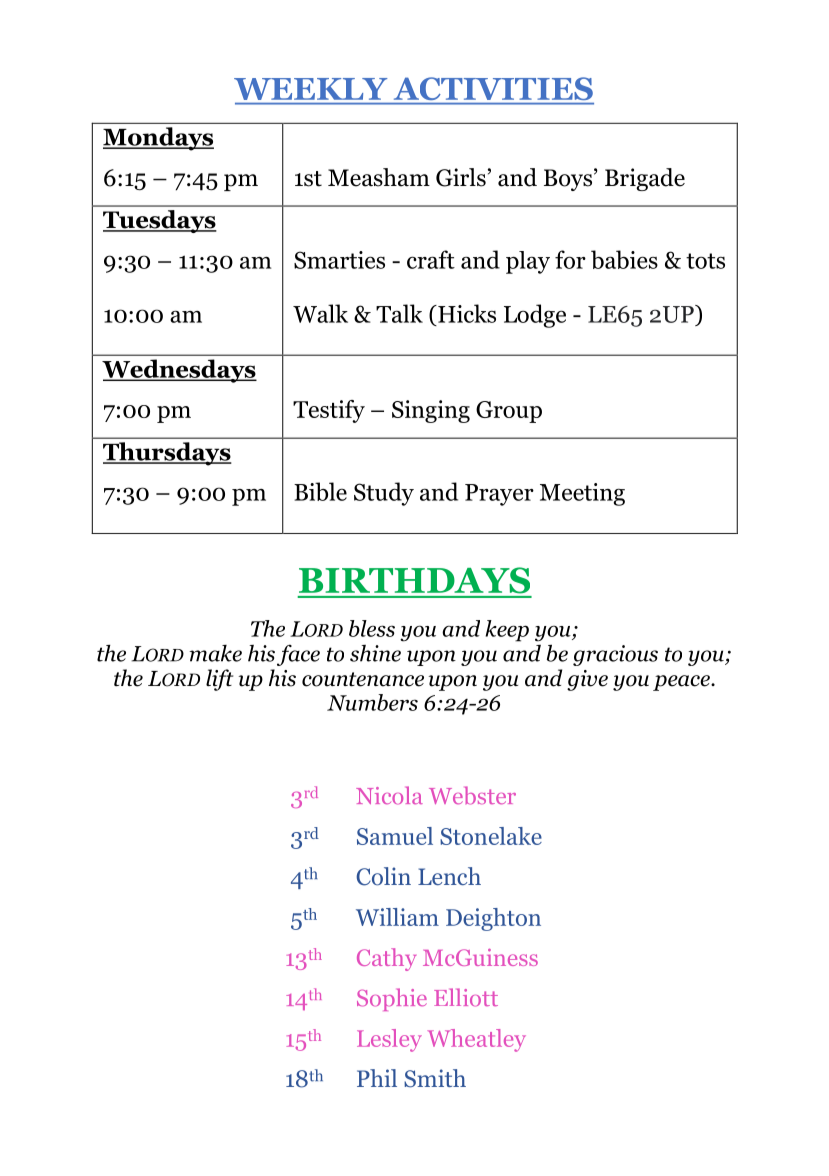 The height and width of the screenshot is (1176, 829). Describe the element at coordinates (645, 179) in the screenshot. I see `Brigade` at that location.
